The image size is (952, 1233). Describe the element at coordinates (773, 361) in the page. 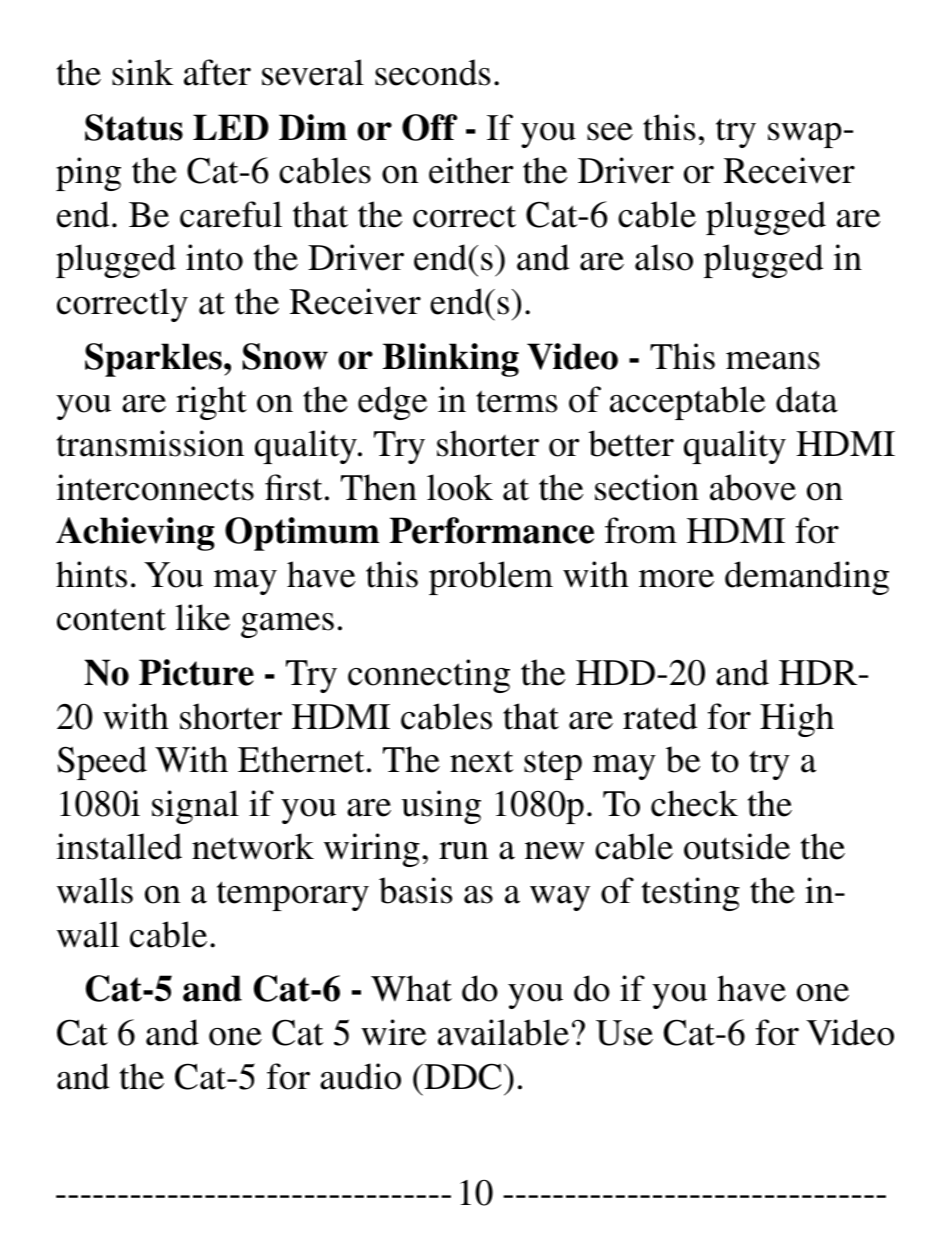

I see `means` at that location.
